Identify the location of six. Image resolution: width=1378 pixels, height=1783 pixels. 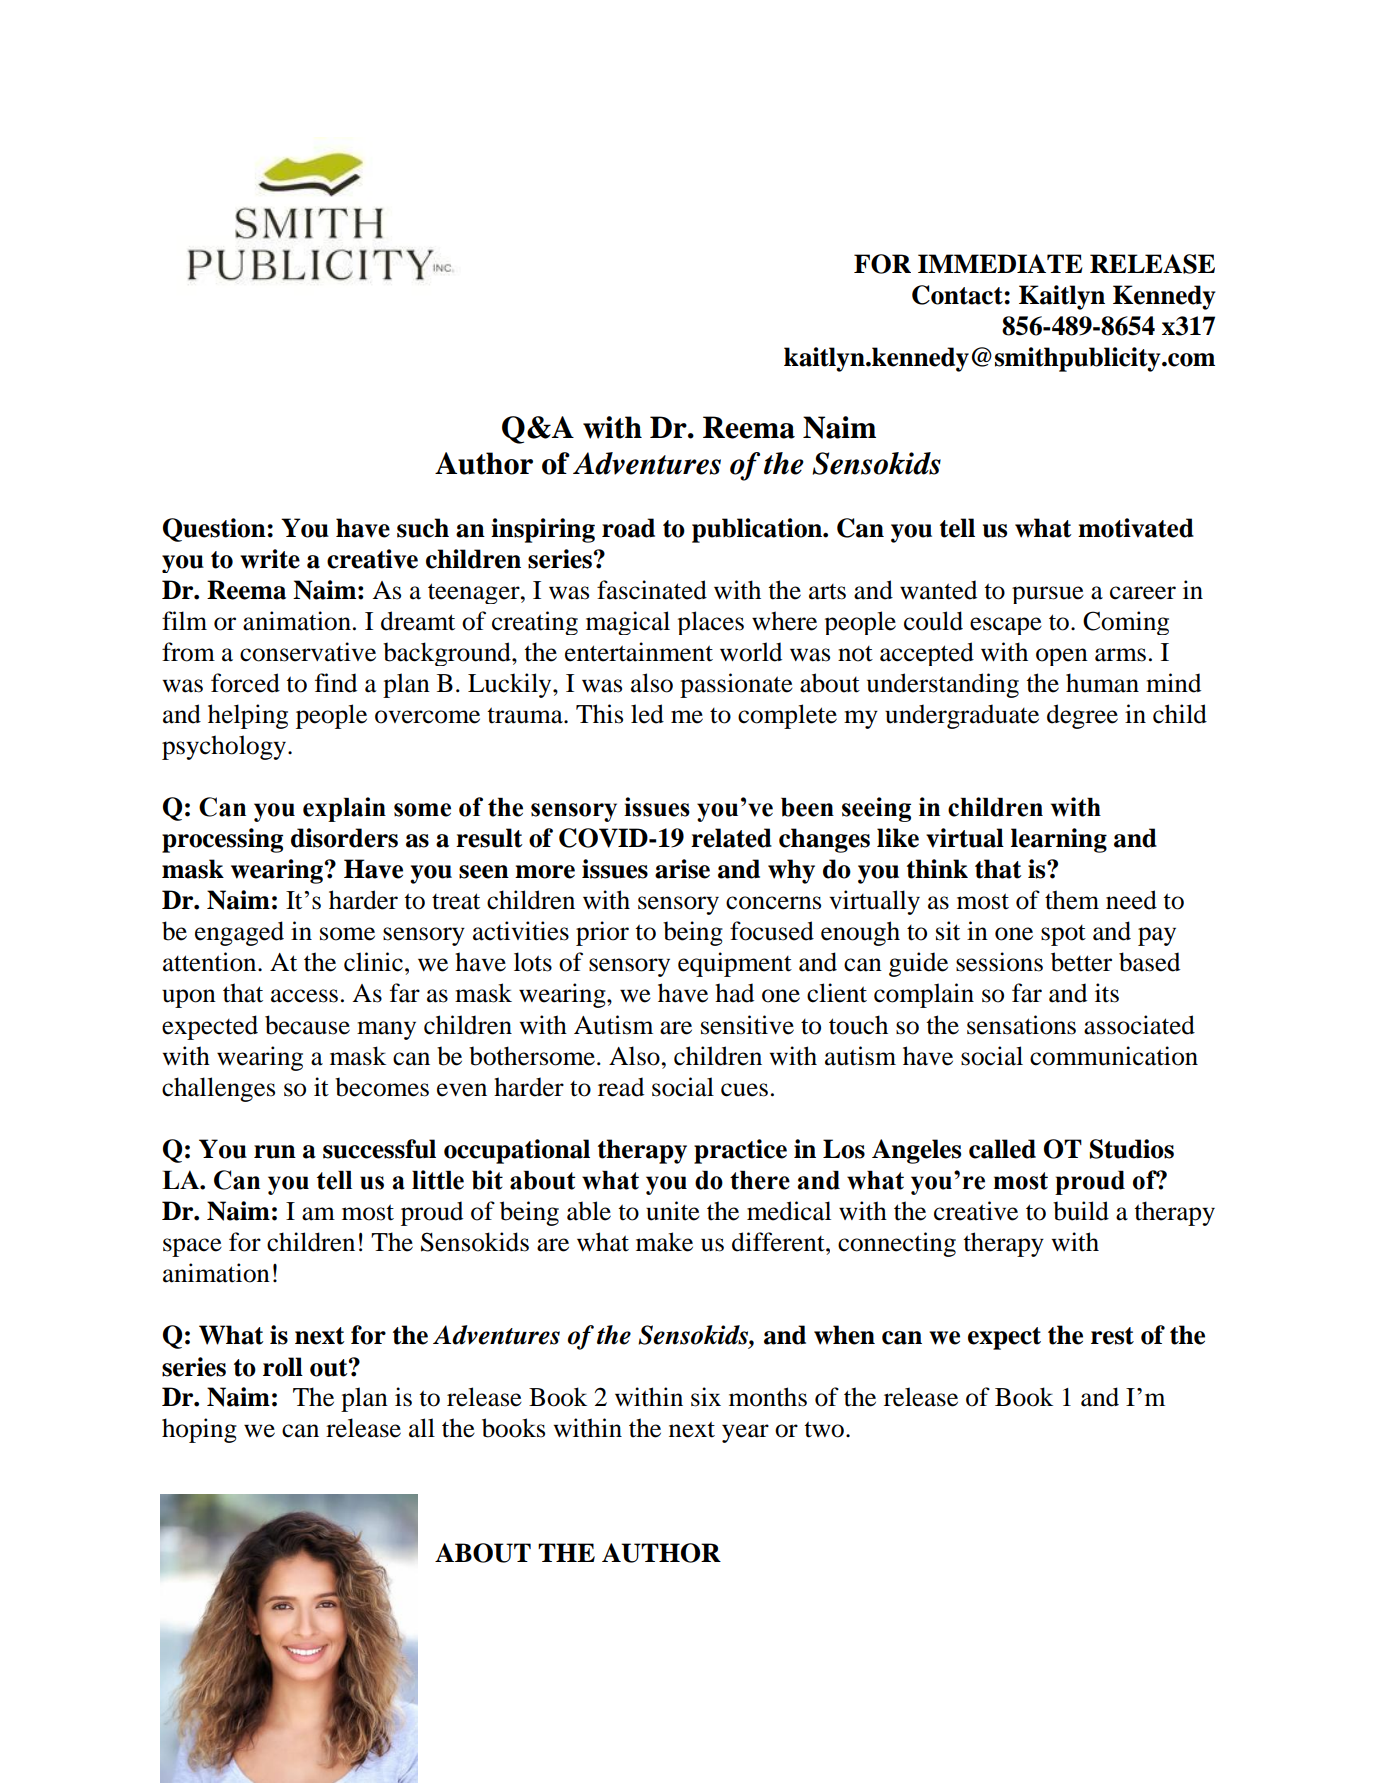
(706, 1397).
